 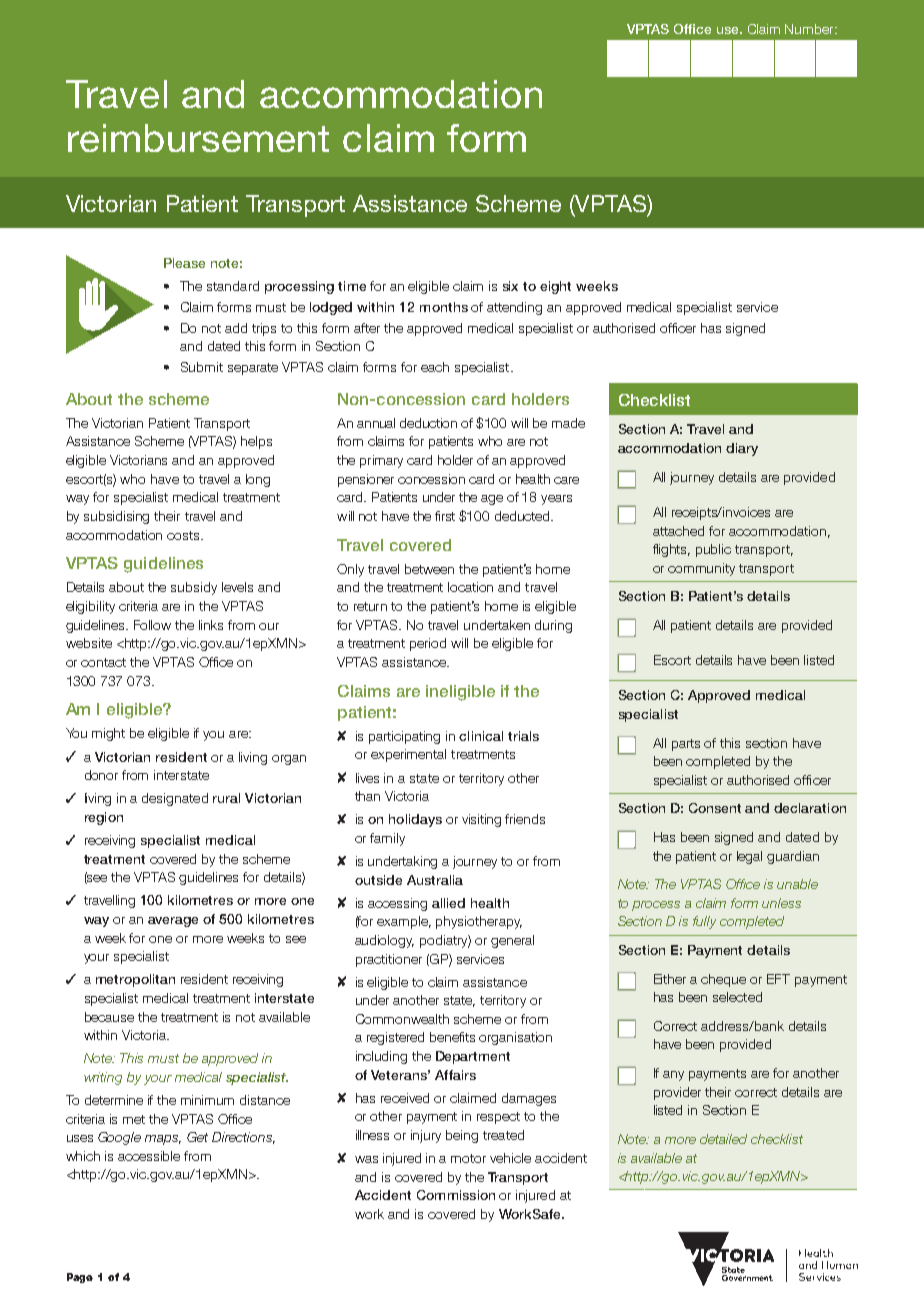 I want to click on six, so click(x=510, y=286).
